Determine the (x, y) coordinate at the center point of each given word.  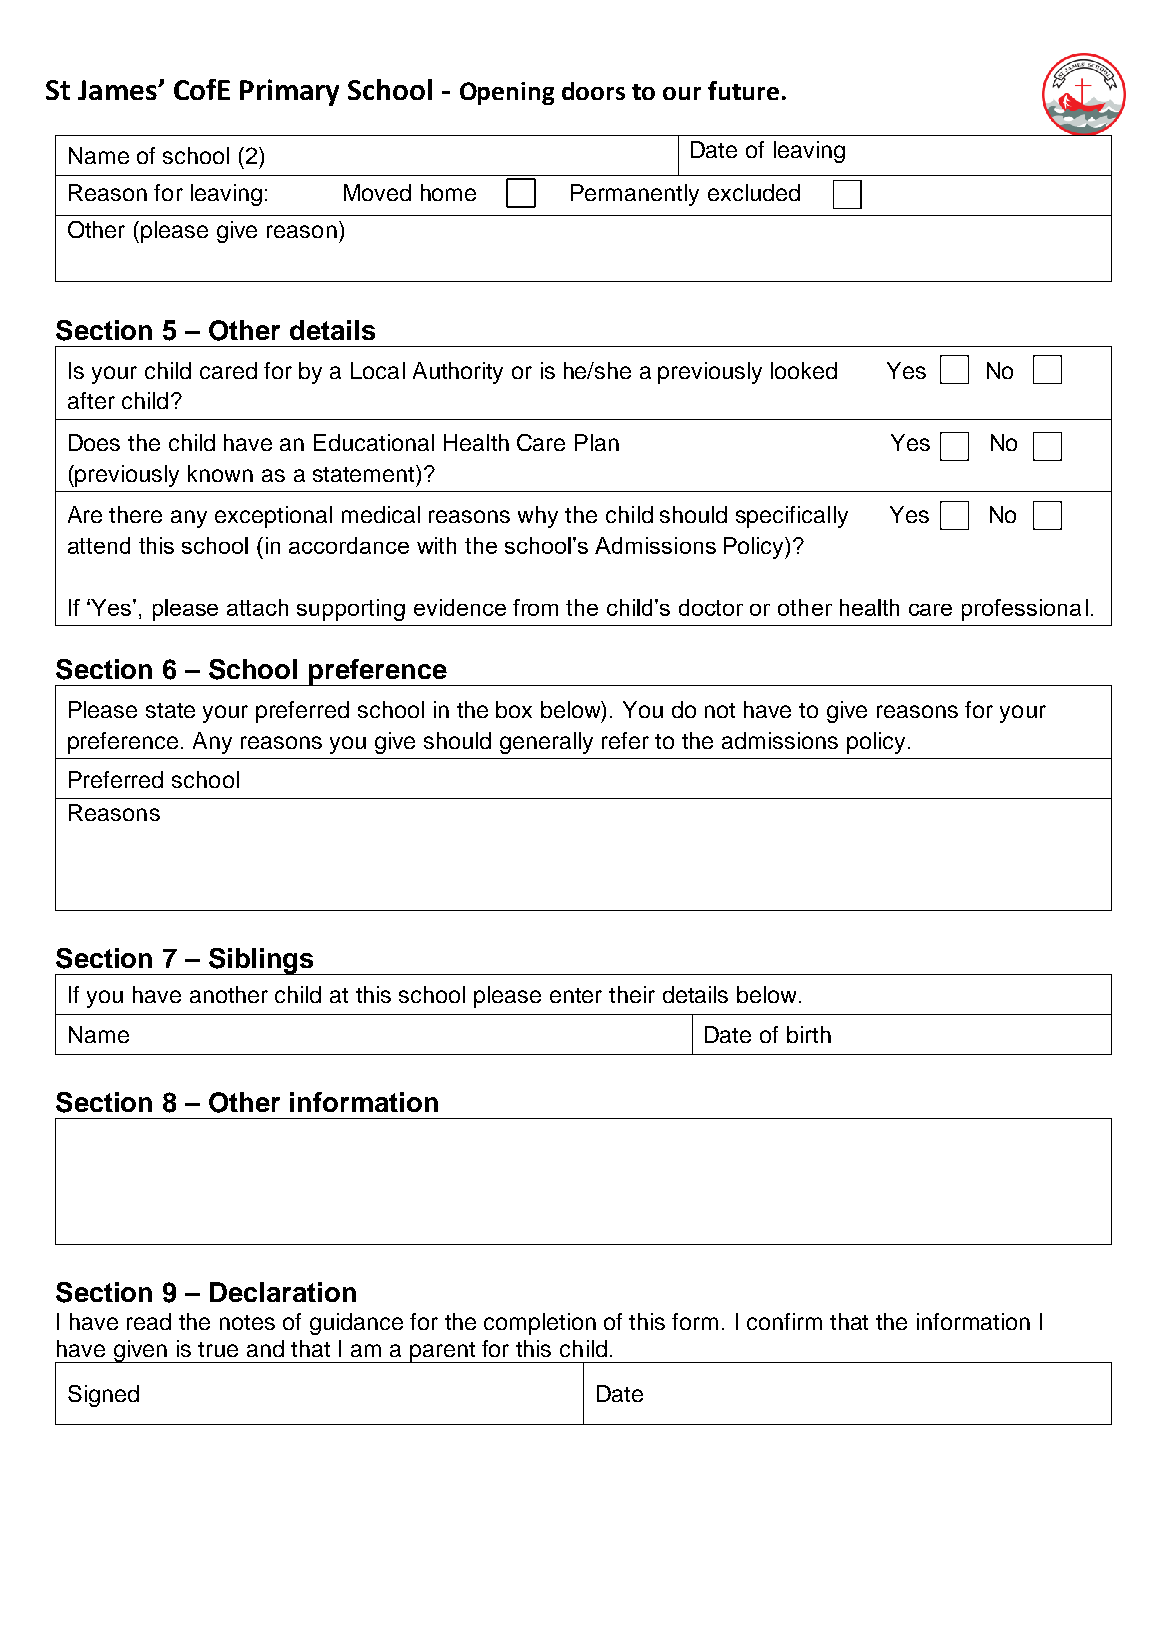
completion (540, 1324)
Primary (289, 92)
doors (593, 91)
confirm (784, 1321)
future (743, 90)
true (218, 1349)
